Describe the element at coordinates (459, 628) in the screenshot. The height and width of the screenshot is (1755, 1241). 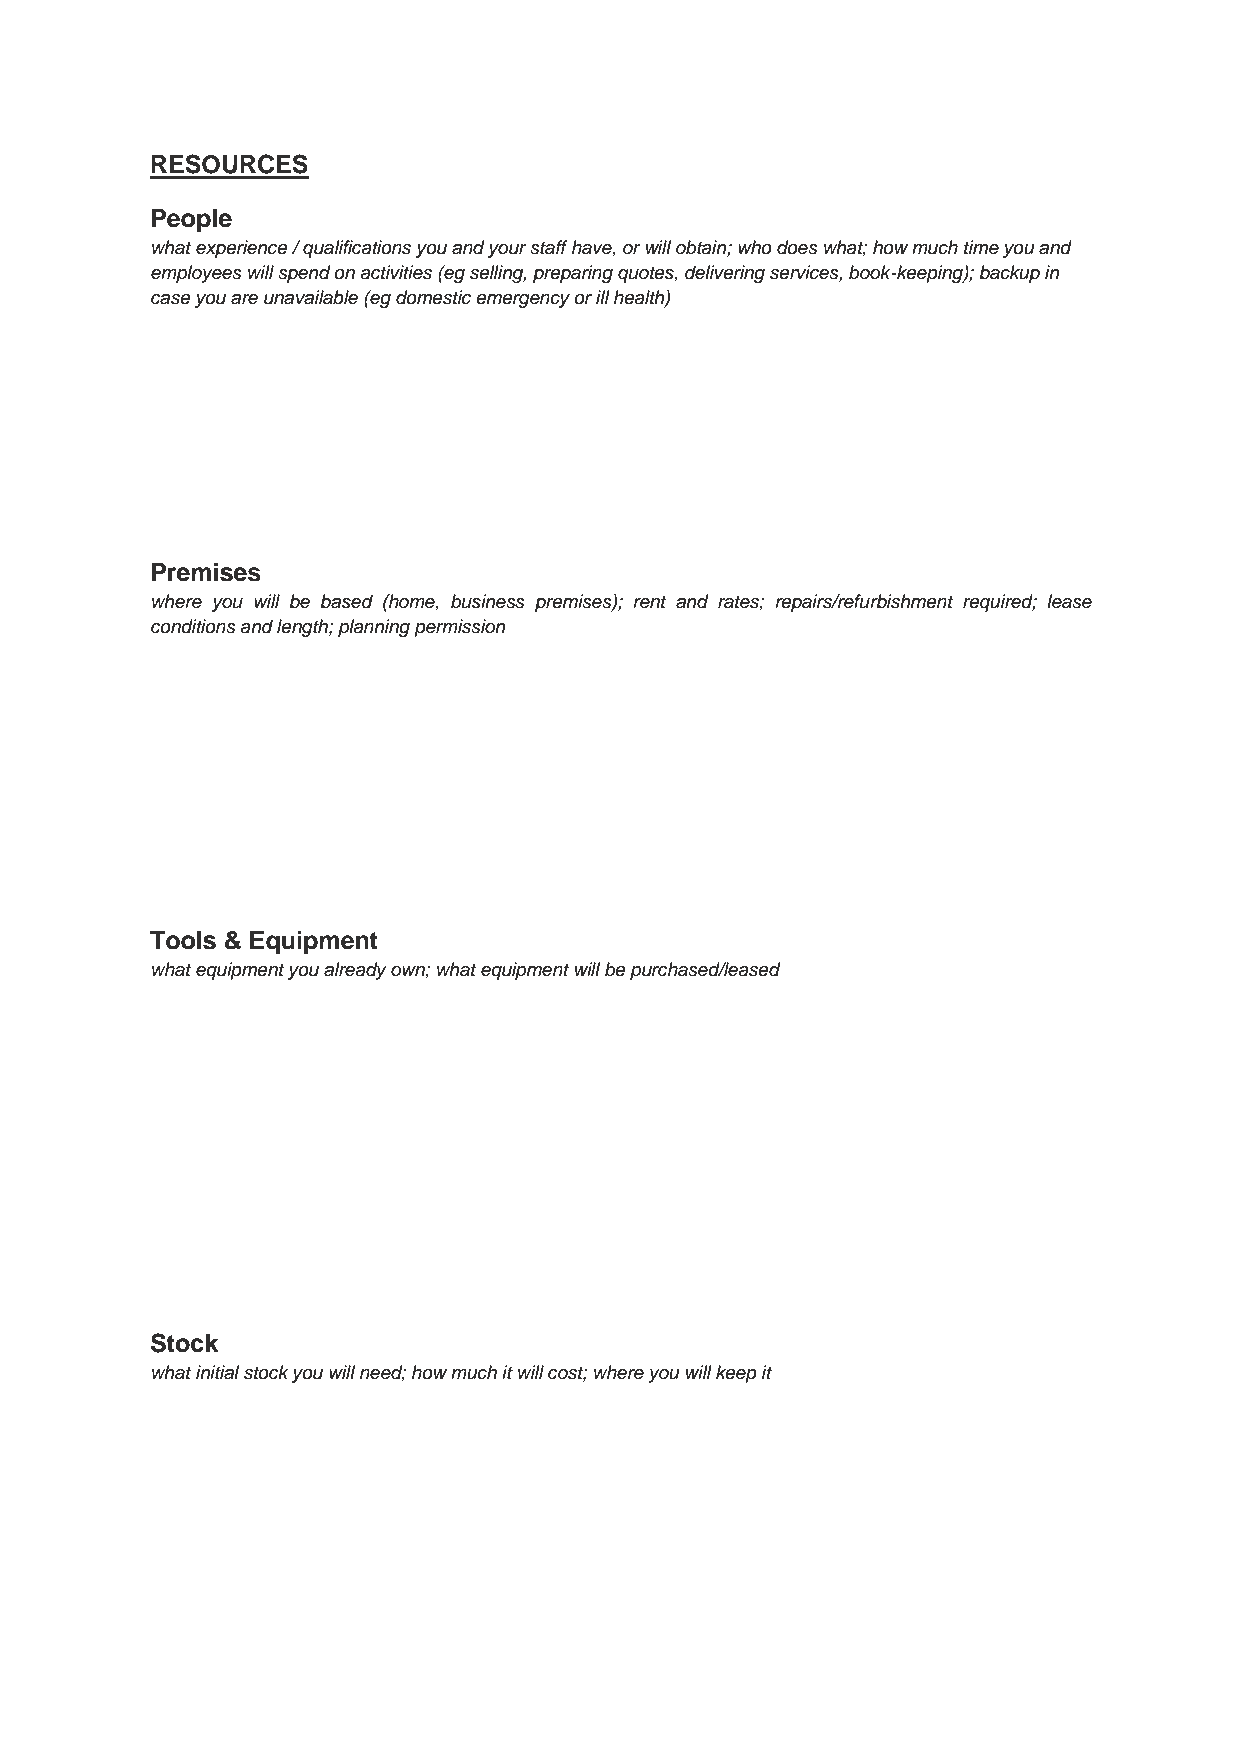
I see `permission` at that location.
